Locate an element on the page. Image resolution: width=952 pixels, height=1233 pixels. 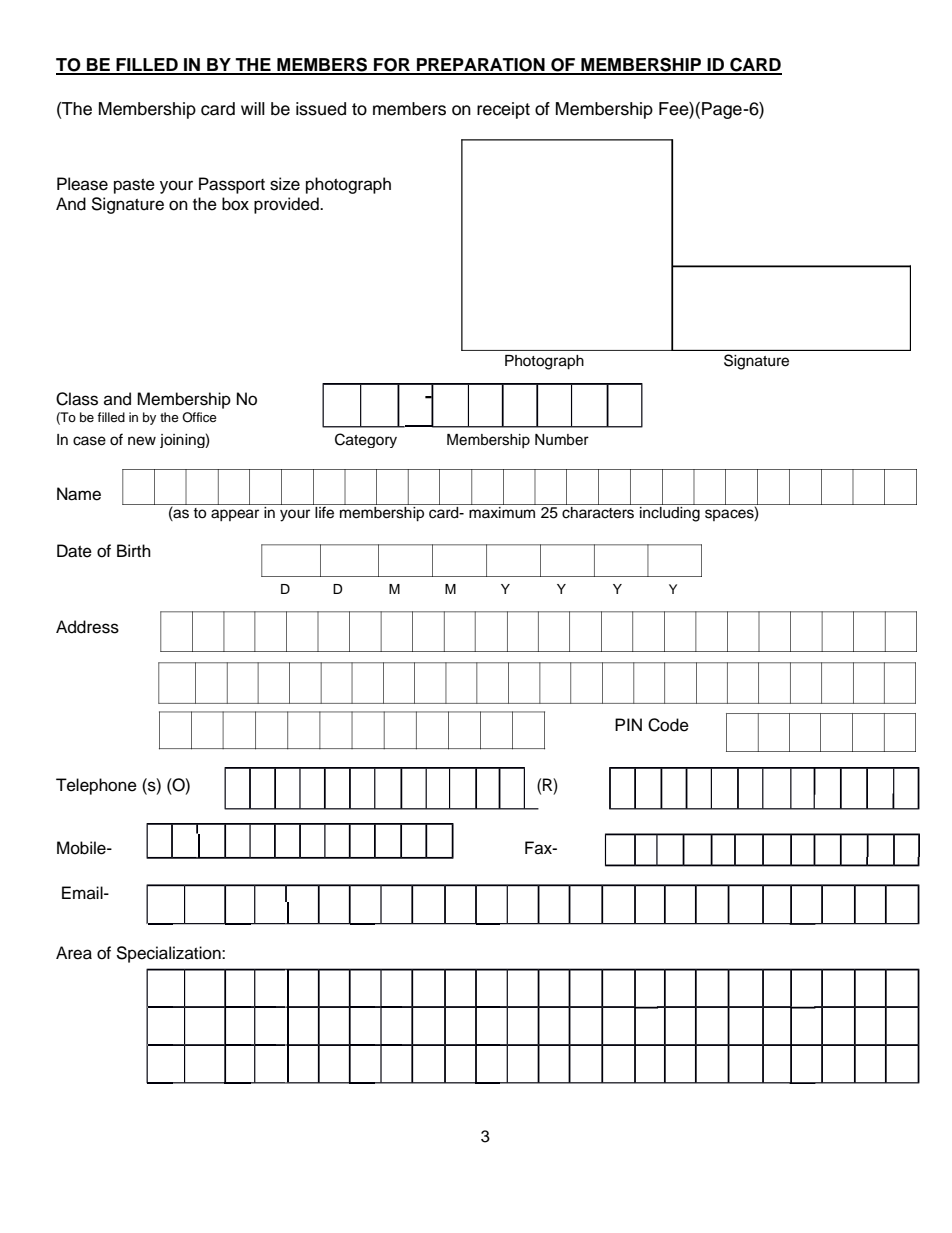
FOR is located at coordinates (392, 66).
